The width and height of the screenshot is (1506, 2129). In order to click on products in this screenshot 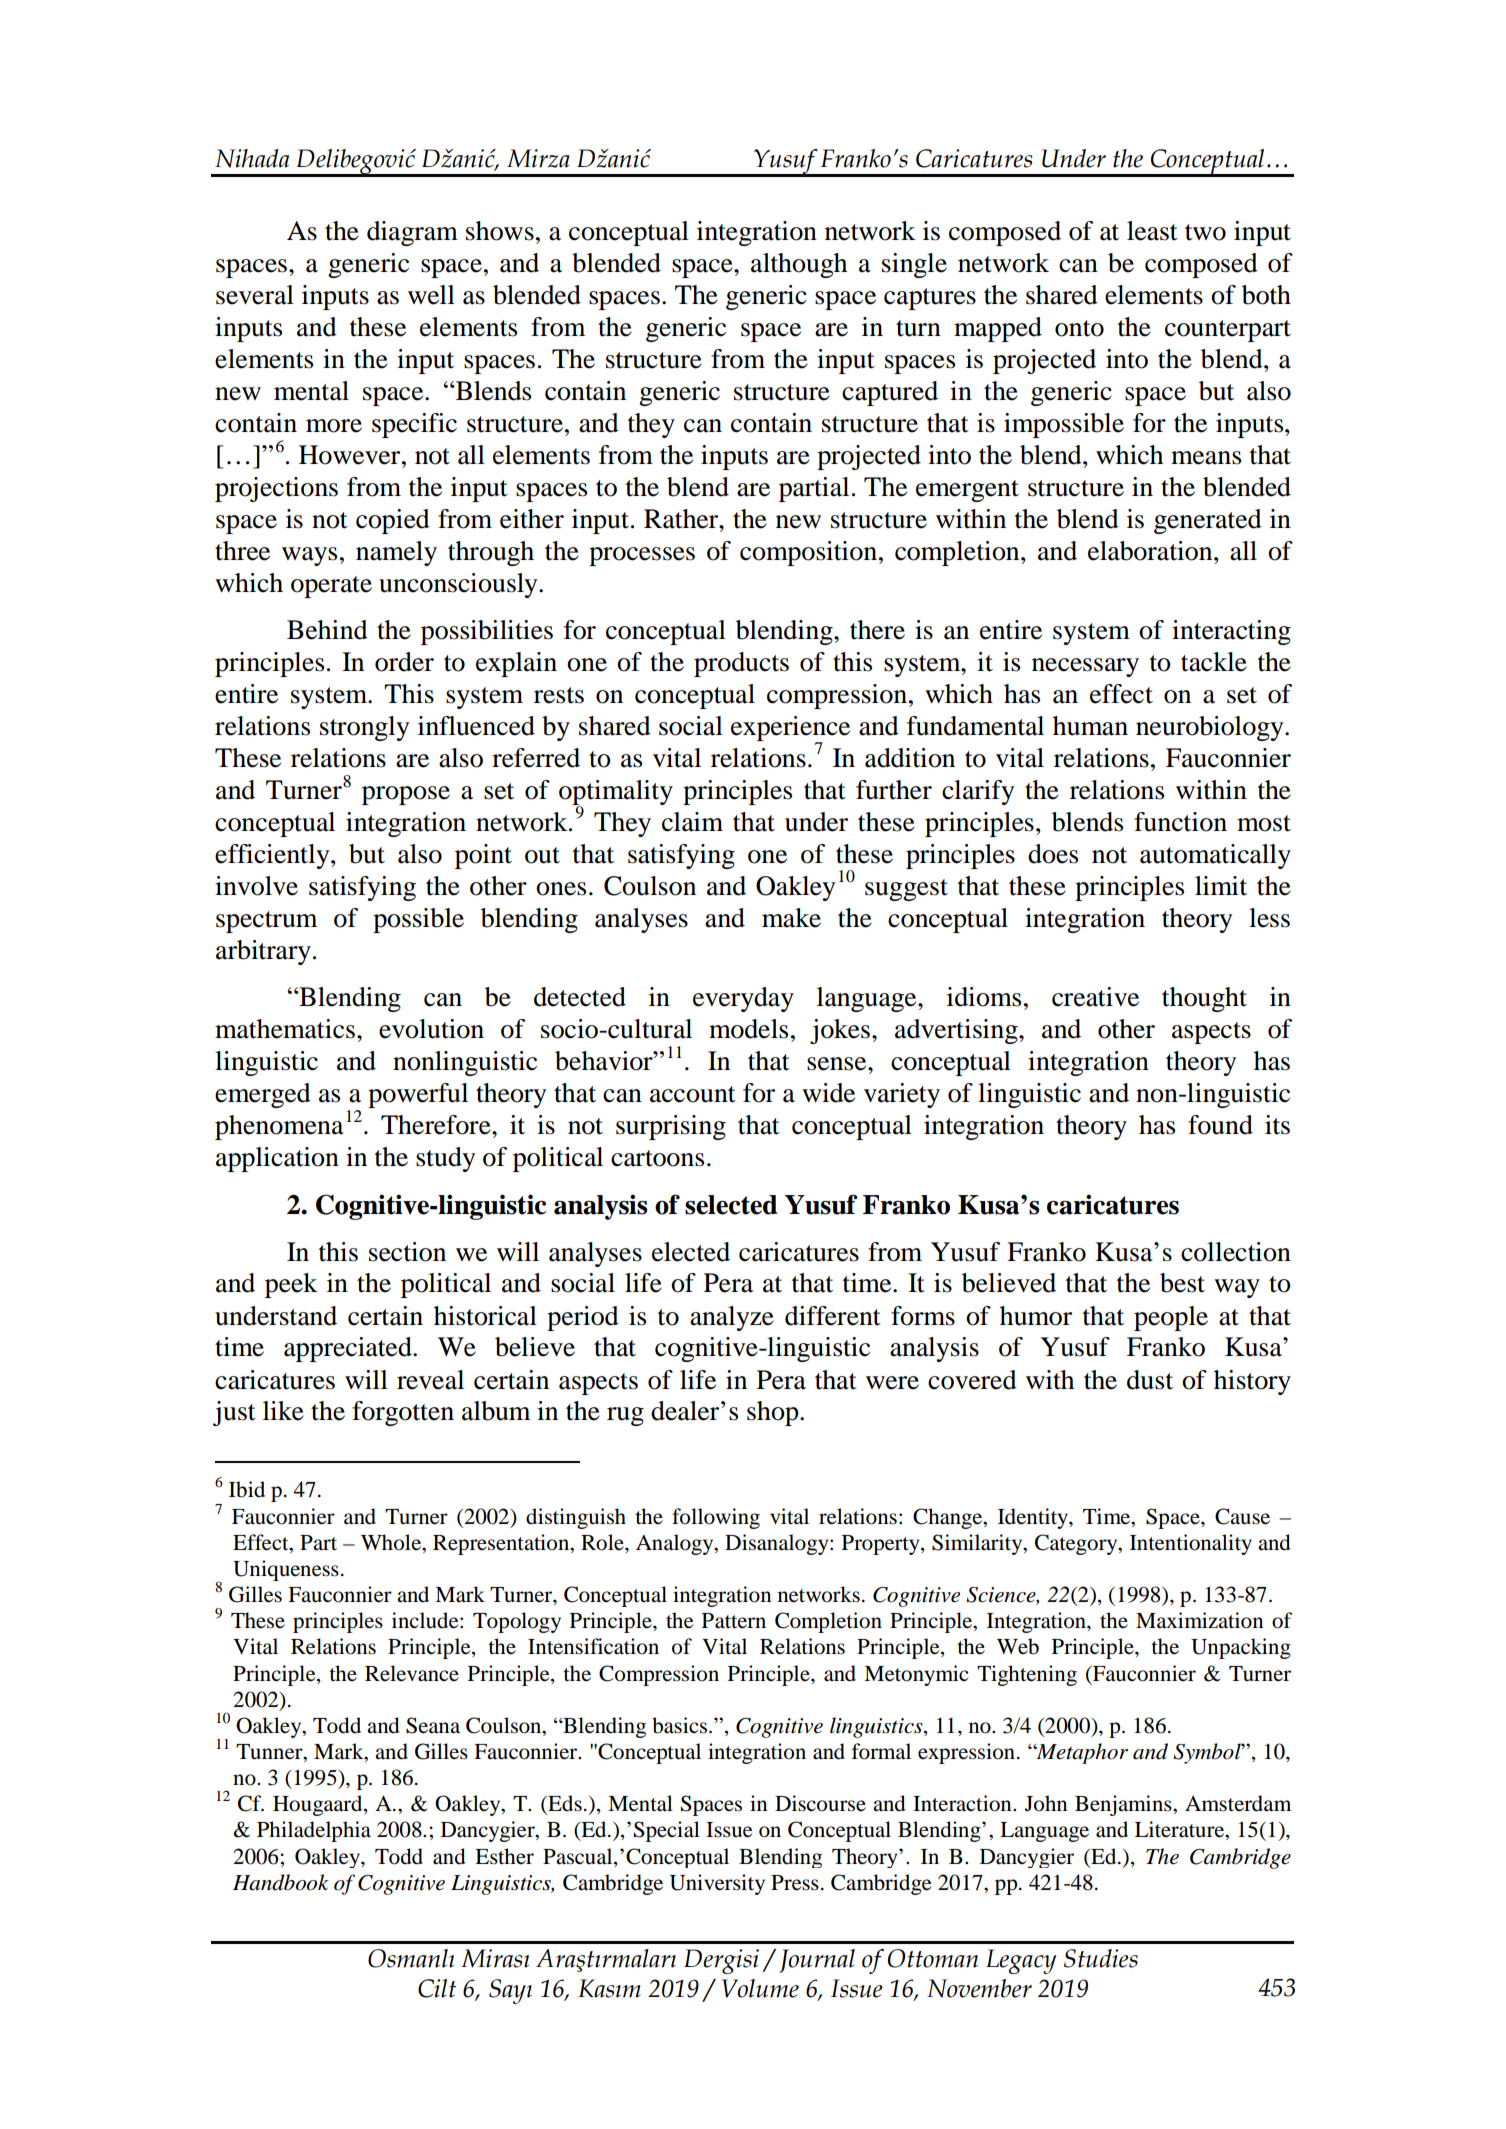, I will do `click(741, 664)`.
